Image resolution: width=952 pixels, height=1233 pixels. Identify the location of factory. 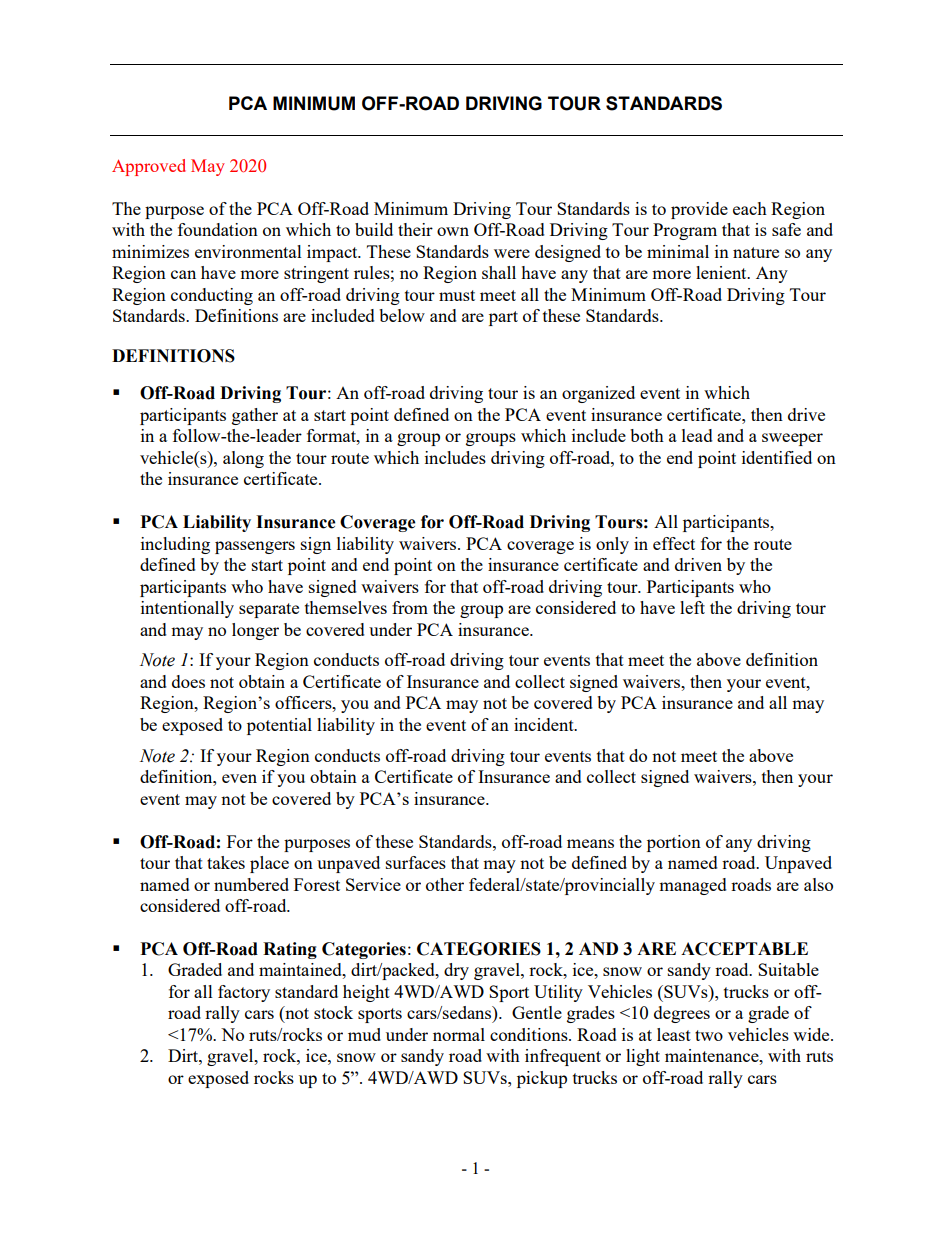
(244, 993).
